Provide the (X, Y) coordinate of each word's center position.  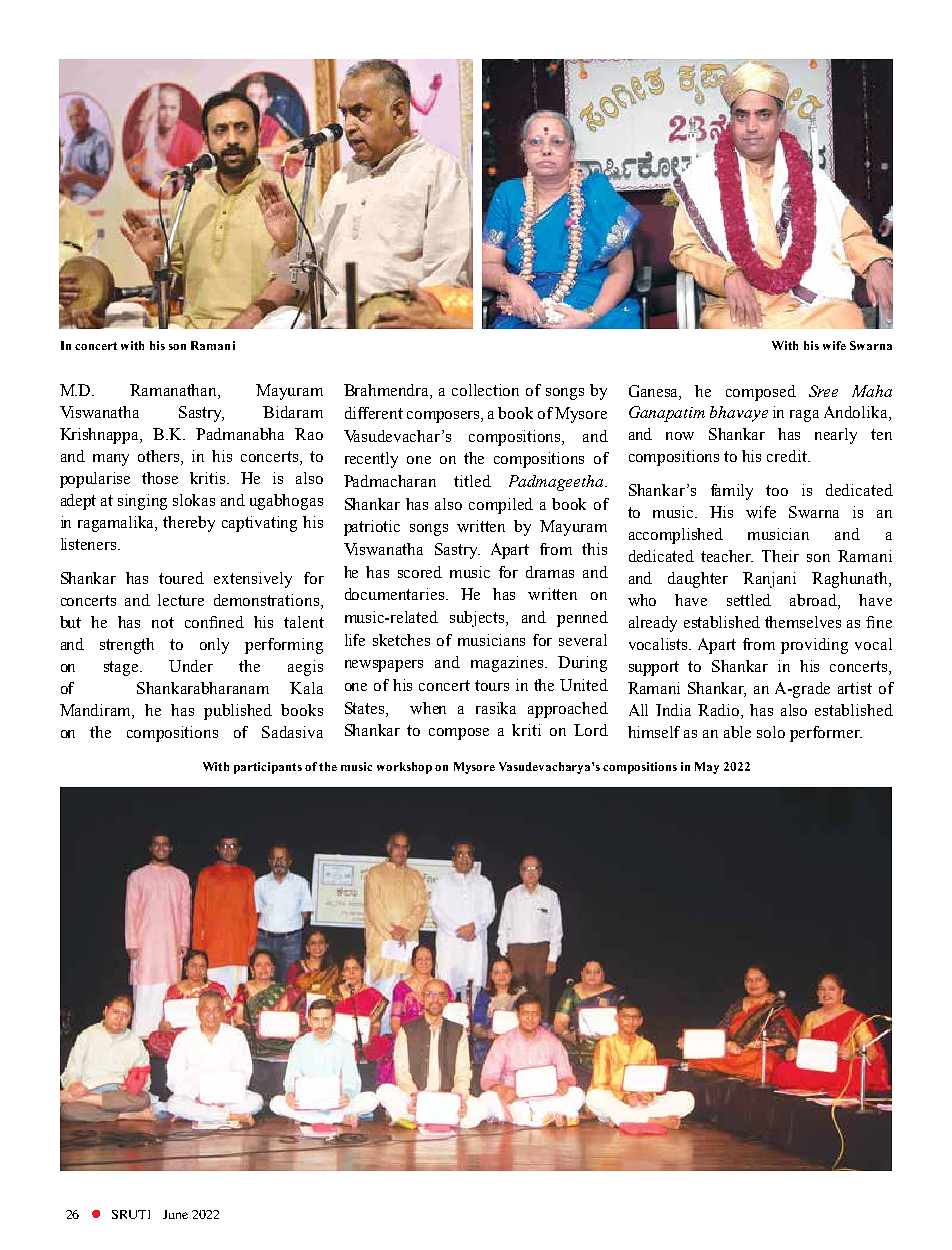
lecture (181, 600)
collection (485, 390)
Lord (591, 730)
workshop (404, 768)
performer (826, 734)
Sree (823, 391)
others (160, 457)
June (175, 1214)
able (737, 732)
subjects (479, 619)
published (238, 712)
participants (268, 768)
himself (654, 732)
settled (749, 600)
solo (771, 732)
